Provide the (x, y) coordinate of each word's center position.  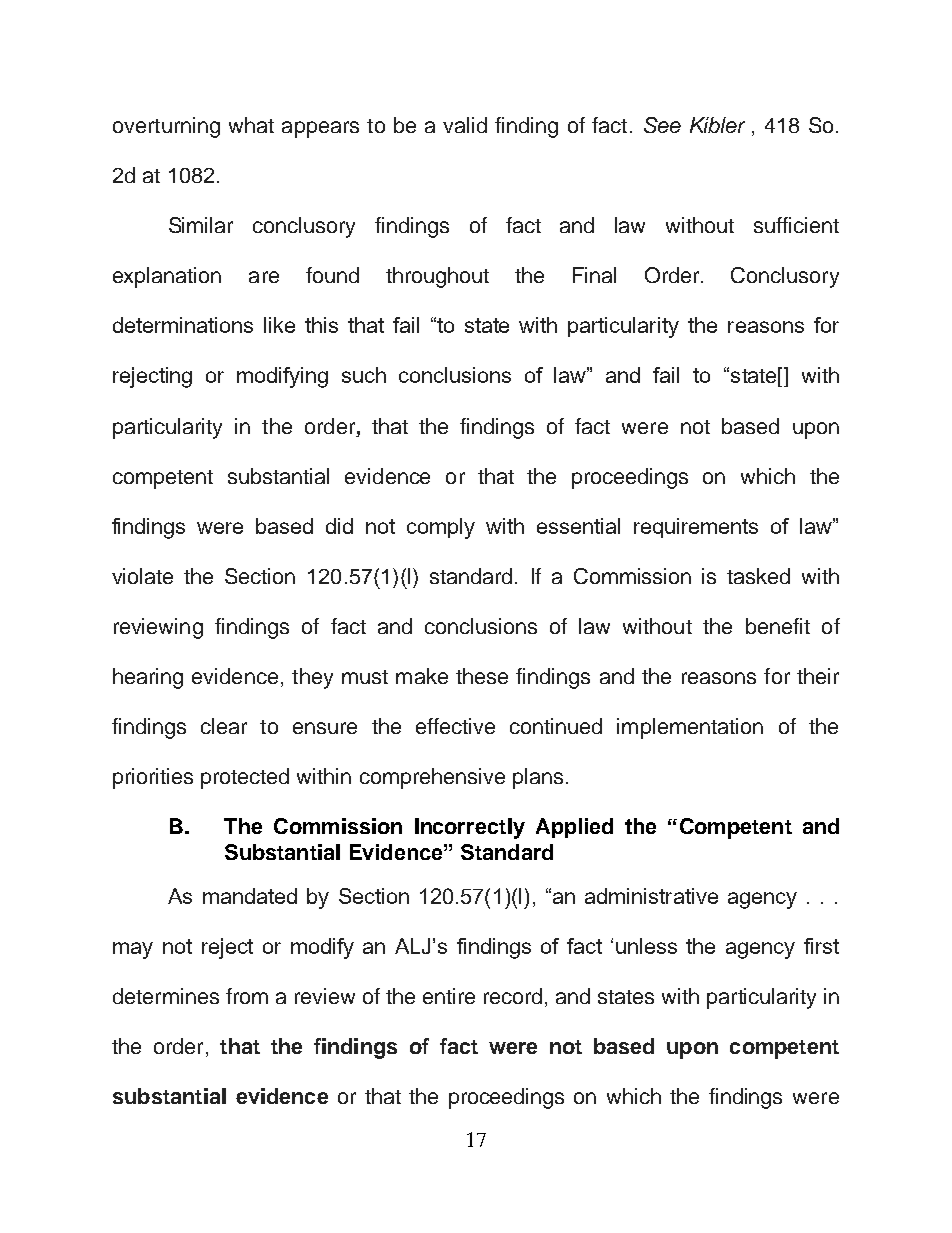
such (364, 375)
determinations (183, 325)
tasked (758, 576)
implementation (690, 728)
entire (449, 996)
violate (142, 576)
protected (245, 778)
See (662, 125)
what (251, 125)
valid (465, 125)
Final (594, 275)
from (247, 996)
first (821, 946)
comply (441, 528)
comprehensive (432, 778)
